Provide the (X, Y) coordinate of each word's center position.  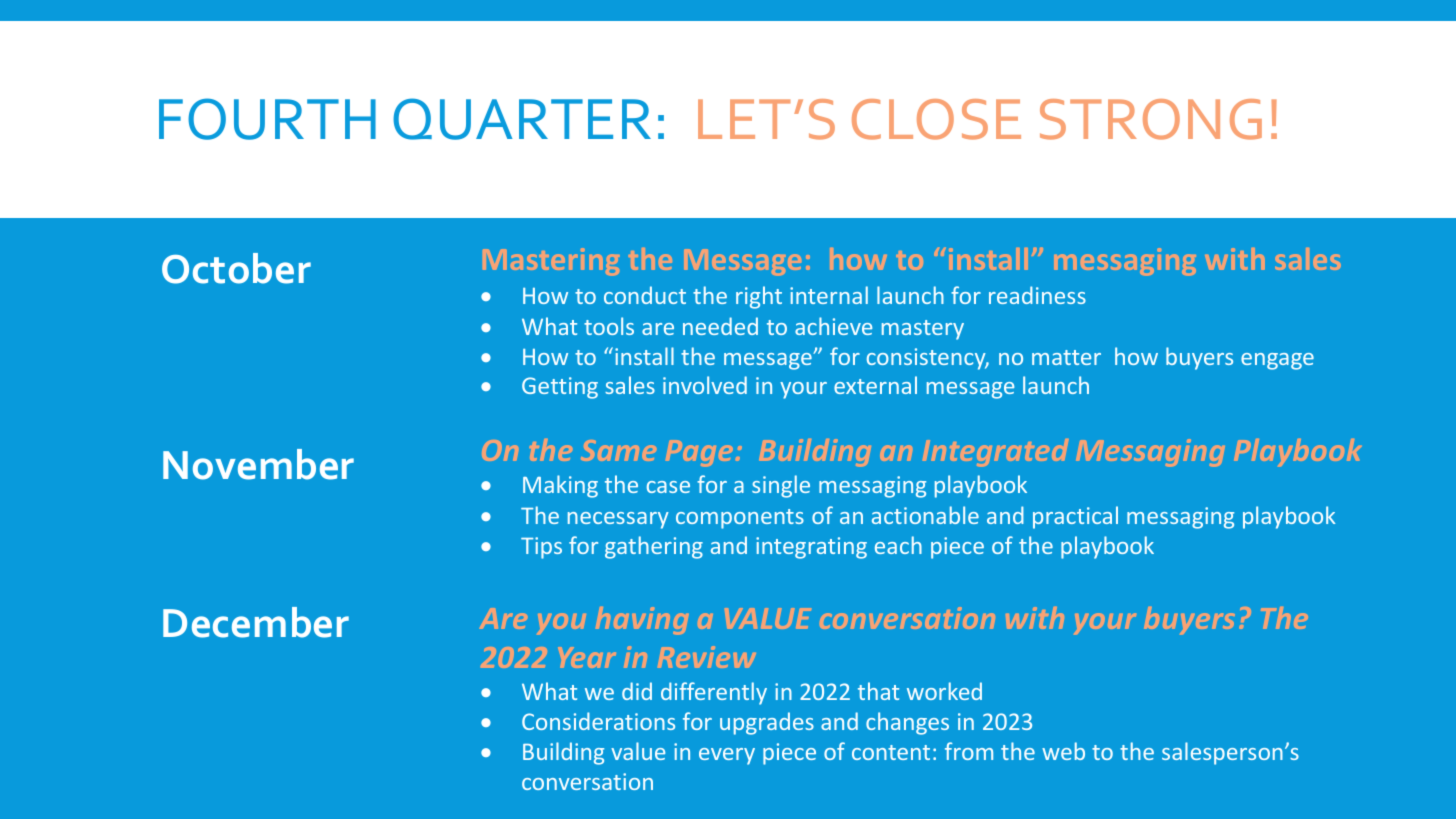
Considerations (598, 721)
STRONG (1151, 119)
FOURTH (267, 119)
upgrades (767, 723)
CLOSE (936, 119)
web (1063, 751)
